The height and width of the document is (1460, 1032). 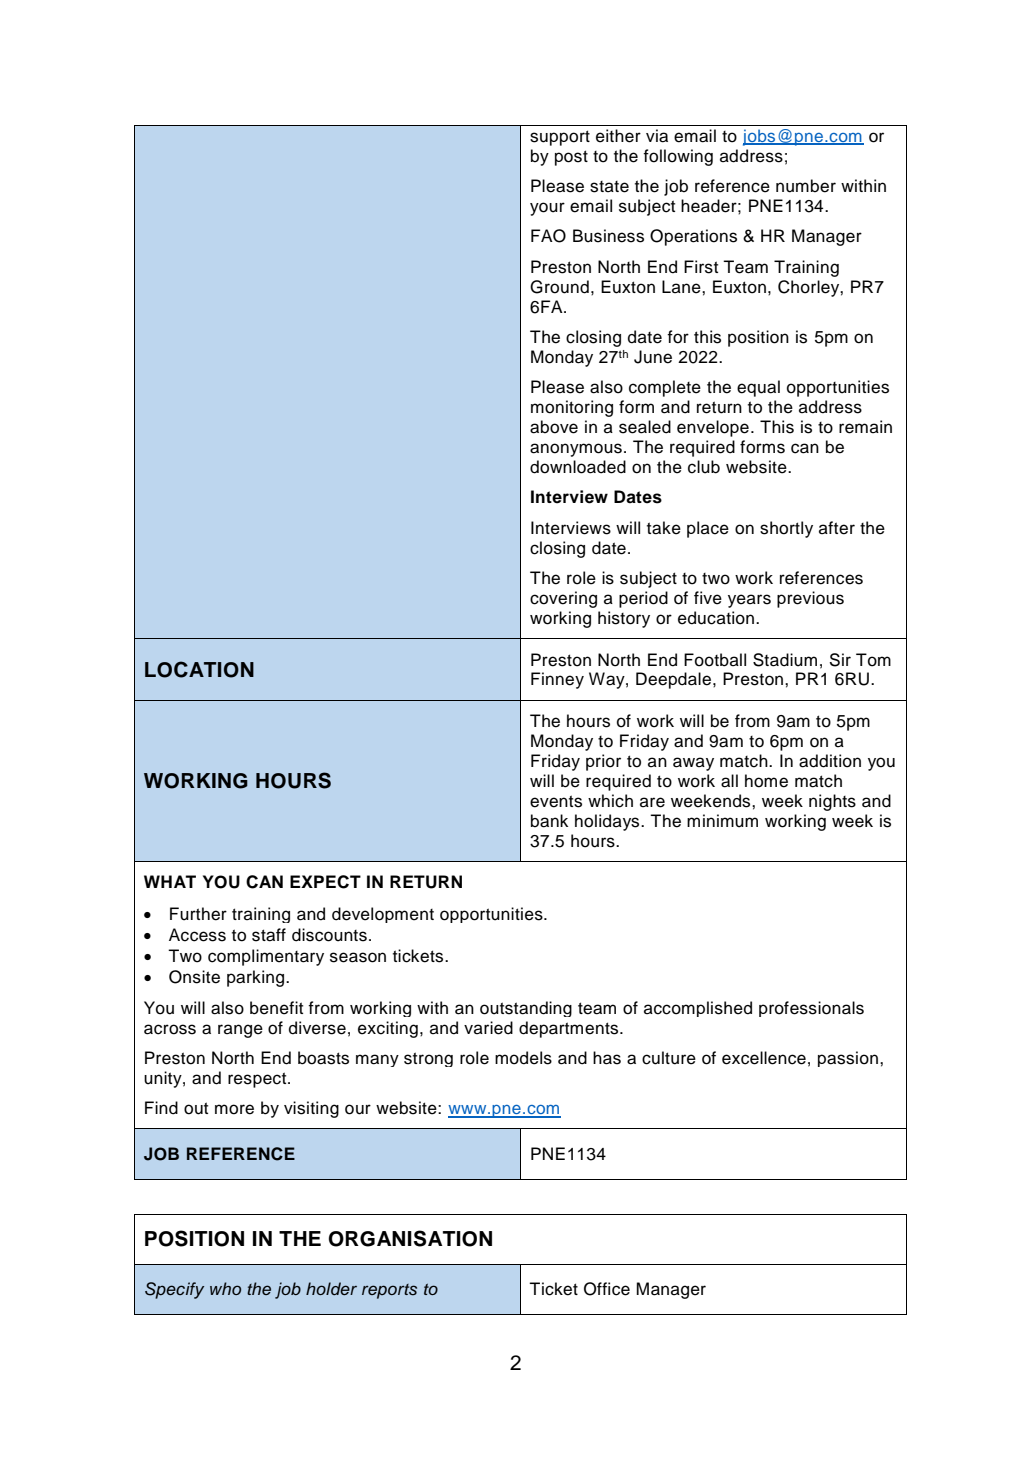 What do you see at coordinates (547, 209) in the document?
I see `your` at bounding box center [547, 209].
